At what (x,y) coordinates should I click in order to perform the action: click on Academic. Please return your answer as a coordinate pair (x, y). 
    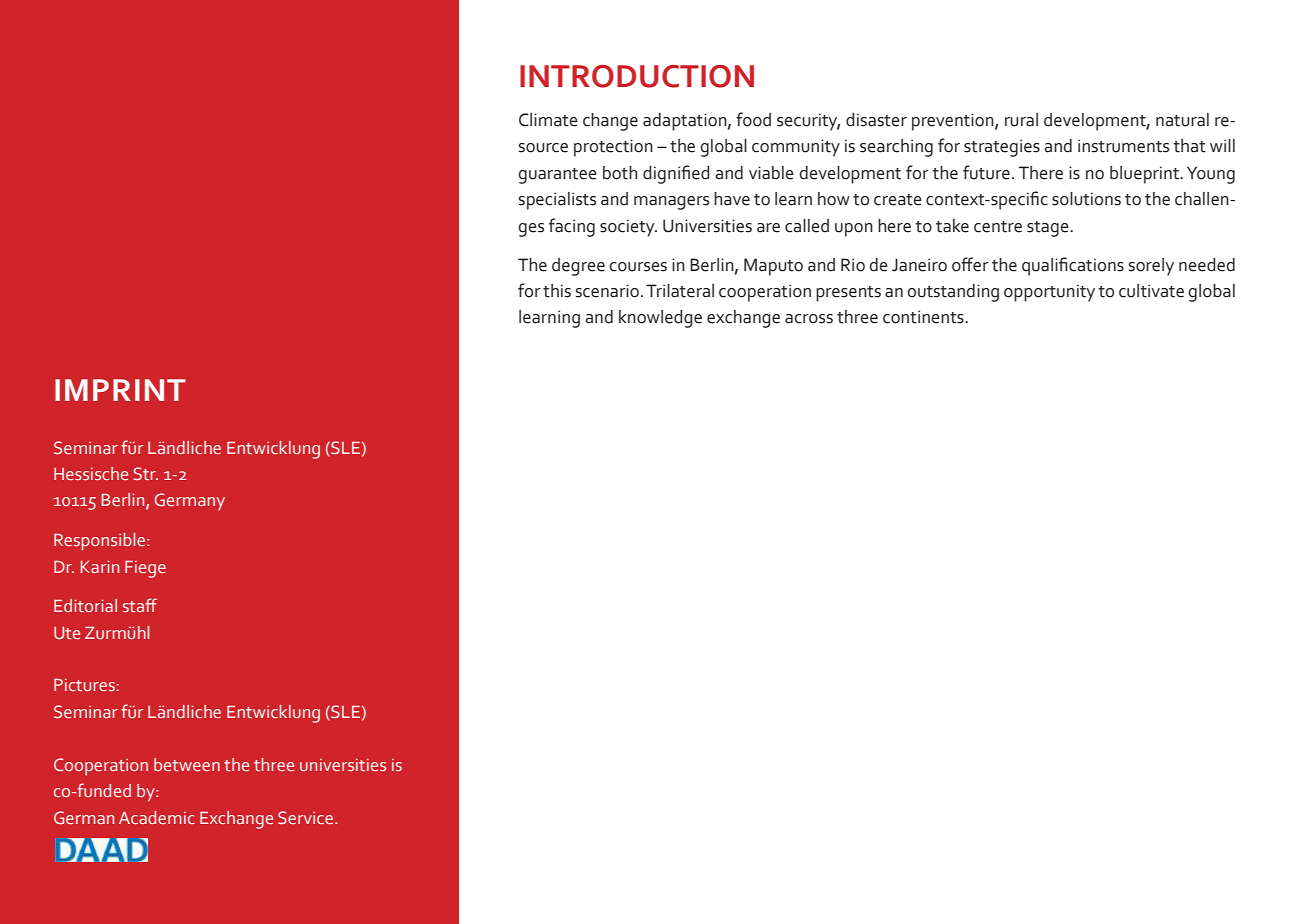
    Looking at the image, I should click on (157, 817).
